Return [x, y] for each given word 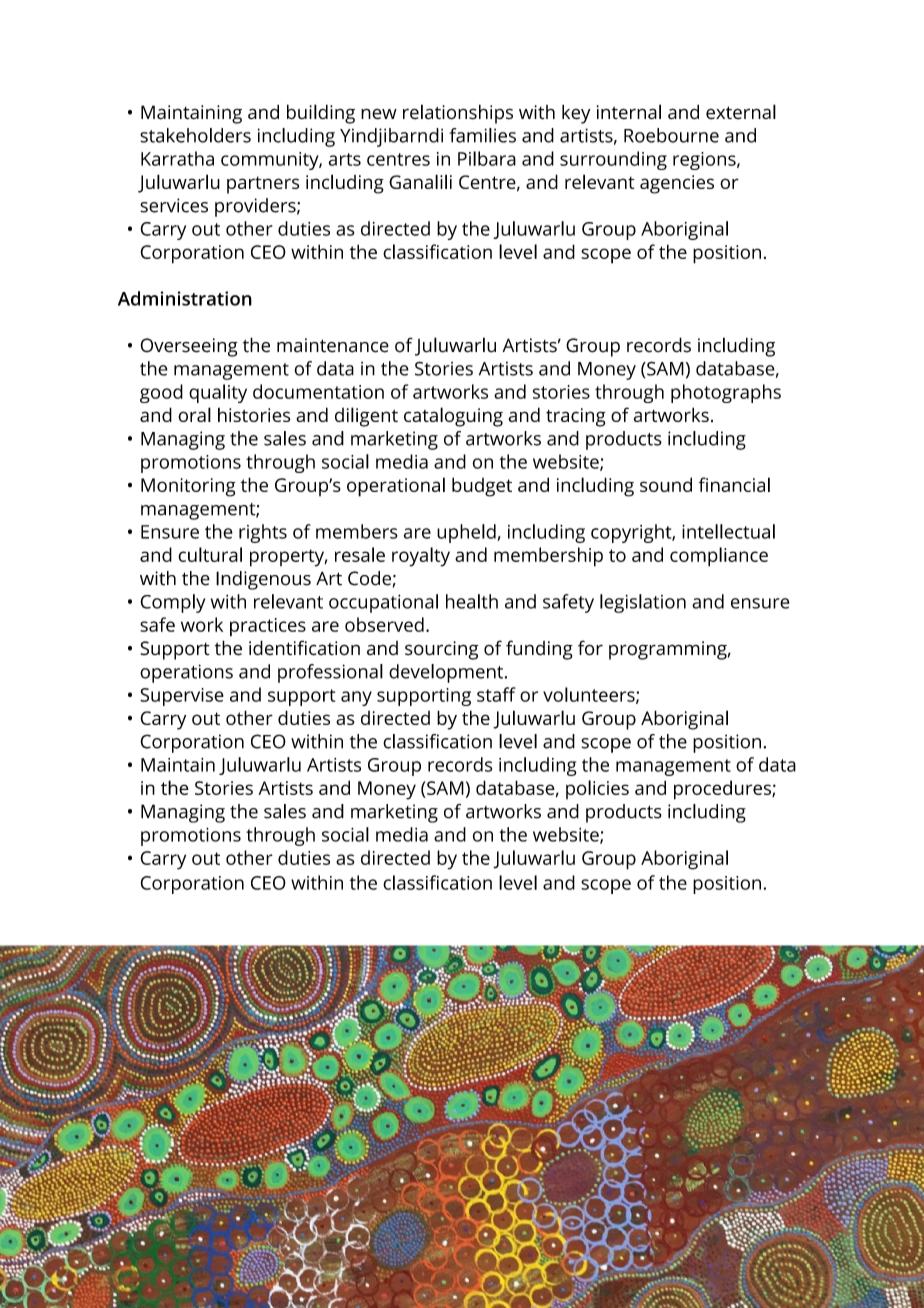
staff [496, 694]
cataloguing [453, 417]
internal [629, 112]
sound [666, 484]
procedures [723, 790]
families [482, 135]
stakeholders [195, 135]
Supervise [182, 697]
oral [194, 414]
